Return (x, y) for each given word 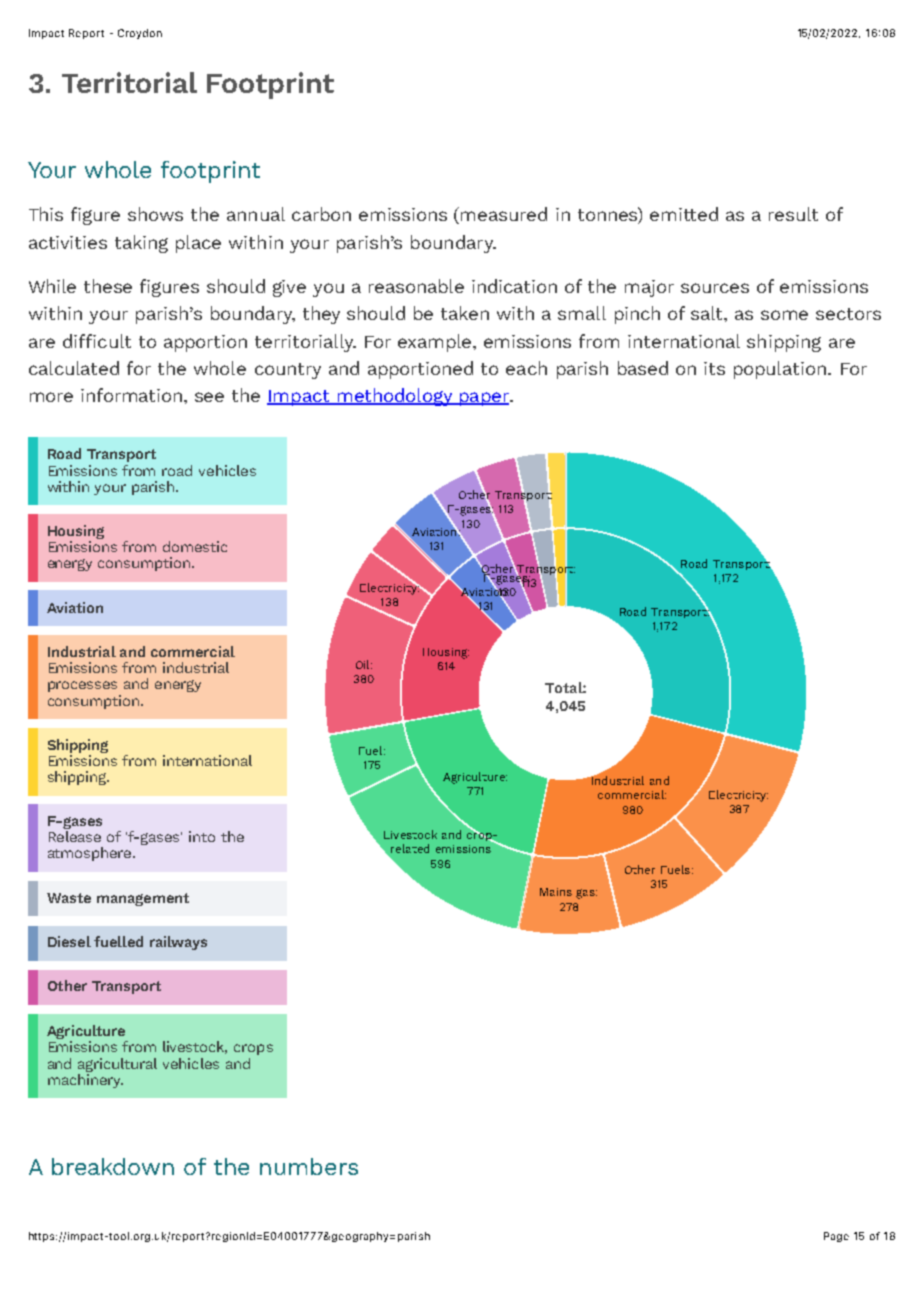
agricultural (117, 1065)
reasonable (416, 286)
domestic (195, 546)
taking (141, 244)
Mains (556, 892)
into (202, 836)
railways (178, 943)
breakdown (113, 1166)
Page (836, 1237)
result (793, 214)
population (781, 370)
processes (82, 686)
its (714, 368)
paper (484, 399)
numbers (309, 1166)
